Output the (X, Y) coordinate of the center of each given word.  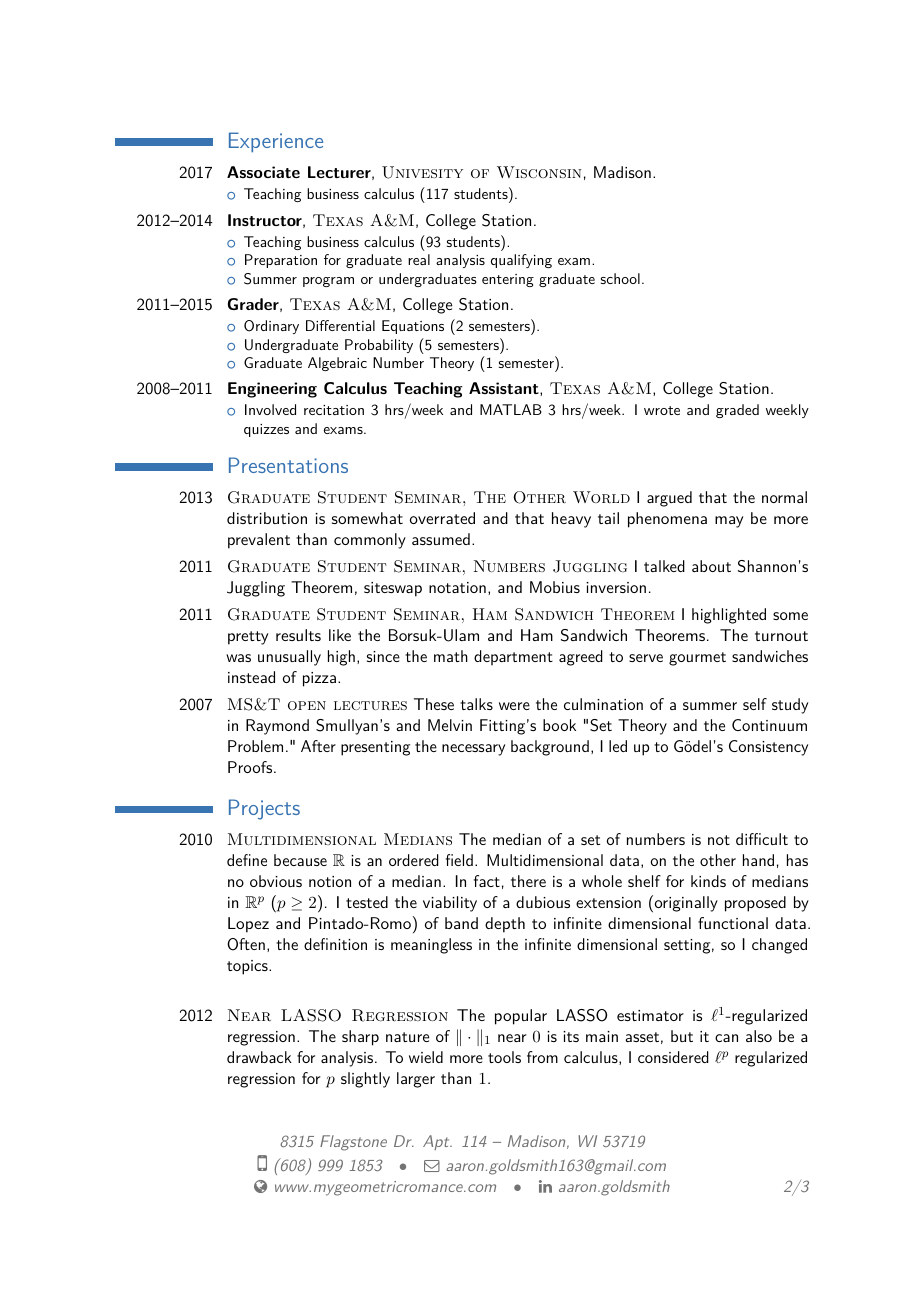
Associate (263, 172)
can (726, 1038)
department (513, 657)
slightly (365, 1080)
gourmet (697, 659)
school (620, 278)
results (298, 635)
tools (504, 1057)
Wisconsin (539, 172)
